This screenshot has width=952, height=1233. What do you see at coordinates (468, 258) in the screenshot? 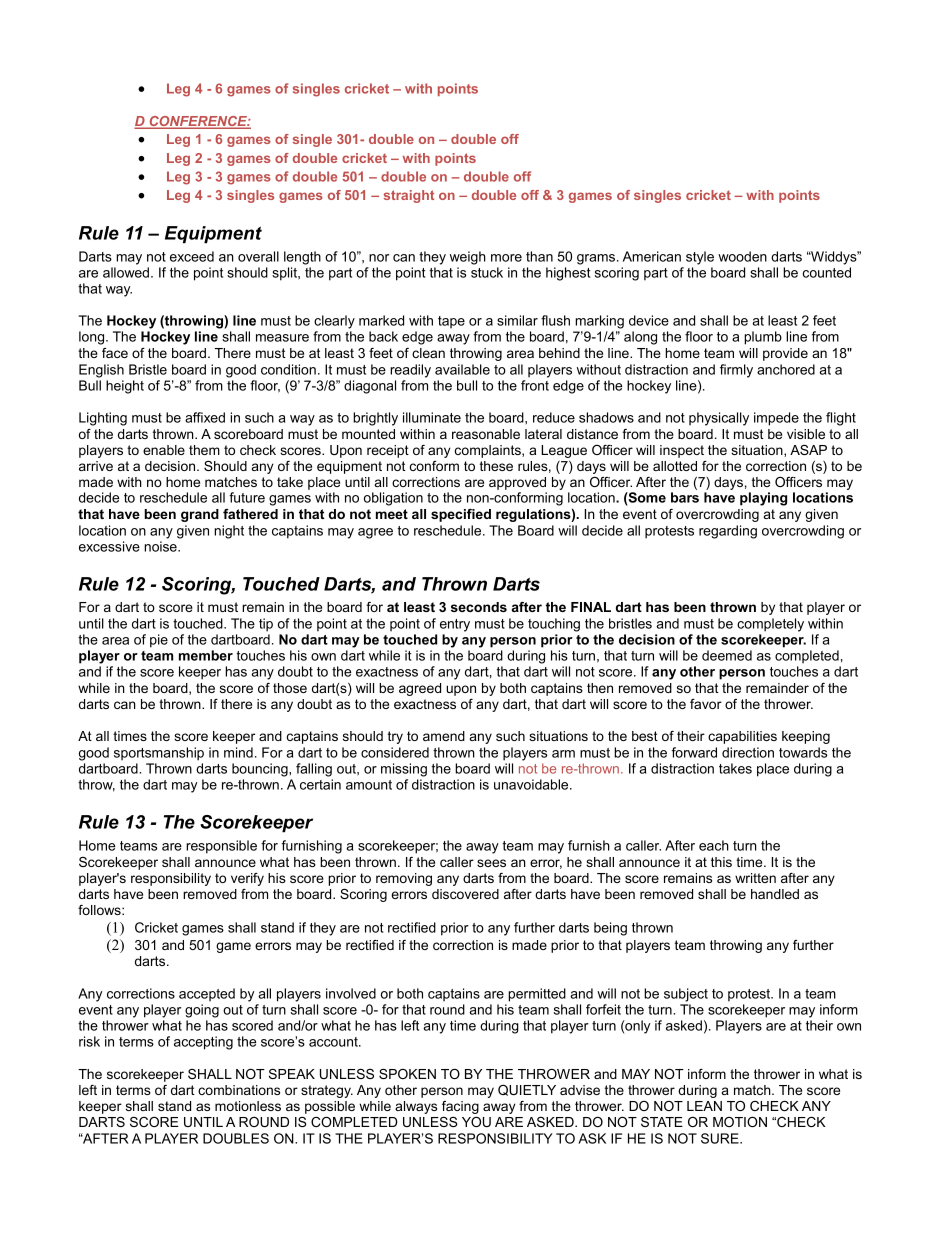
I see `weigh` at bounding box center [468, 258].
